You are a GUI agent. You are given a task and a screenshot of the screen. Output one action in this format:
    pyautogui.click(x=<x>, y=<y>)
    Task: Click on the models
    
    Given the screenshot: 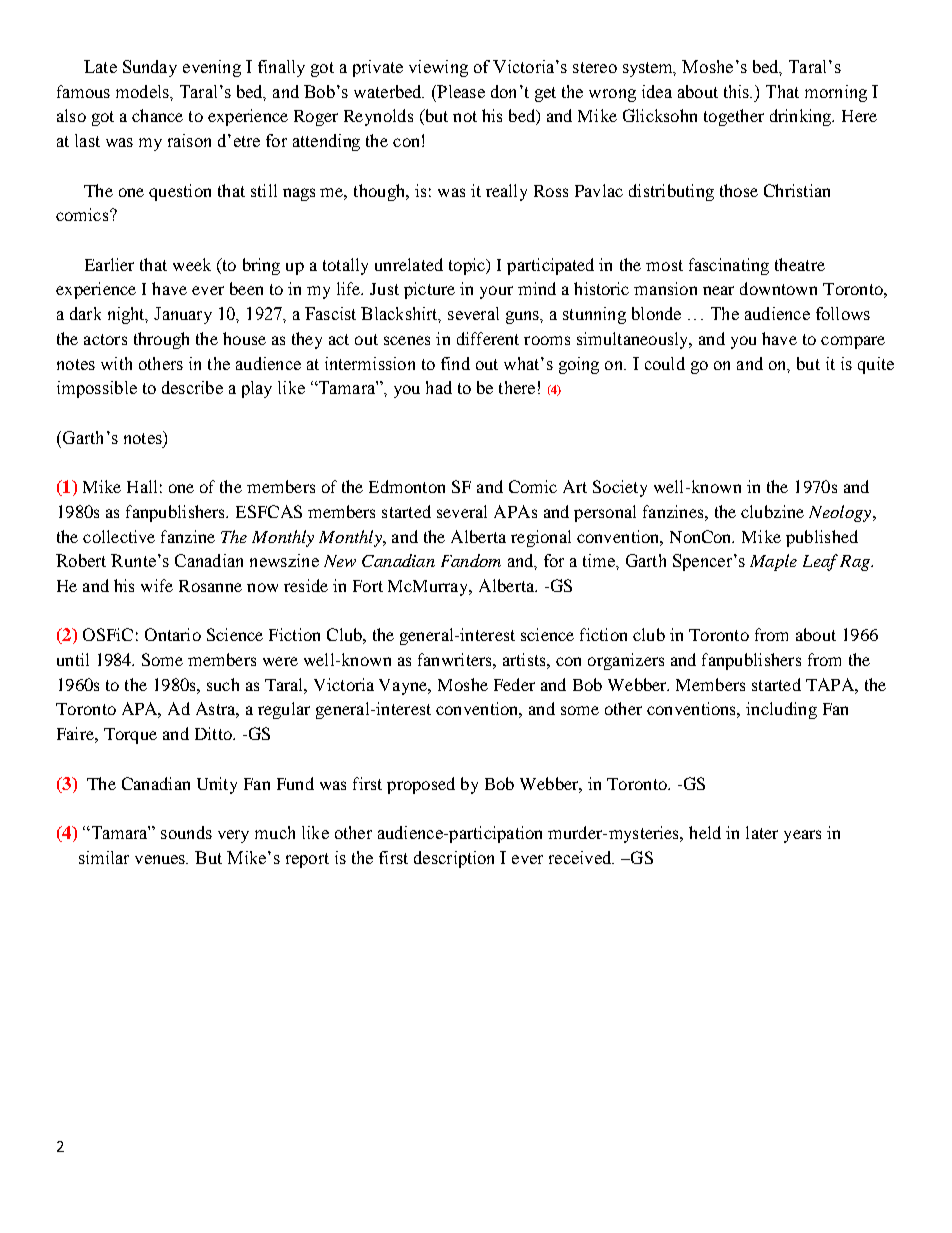 What is the action you would take?
    pyautogui.click(x=143, y=91)
